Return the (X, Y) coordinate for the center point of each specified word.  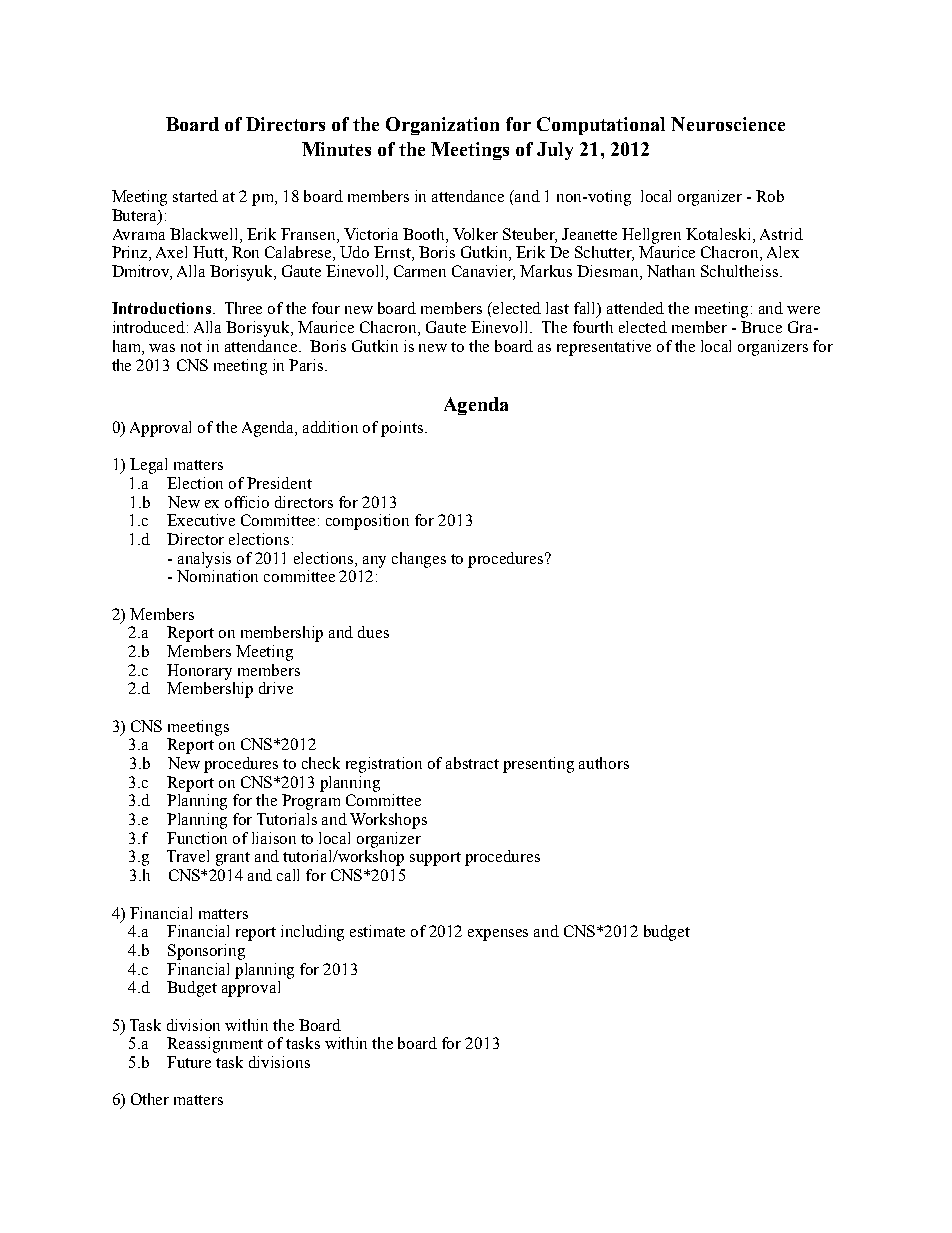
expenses (498, 935)
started (195, 196)
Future (189, 1062)
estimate (377, 931)
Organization (442, 126)
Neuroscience (728, 124)
